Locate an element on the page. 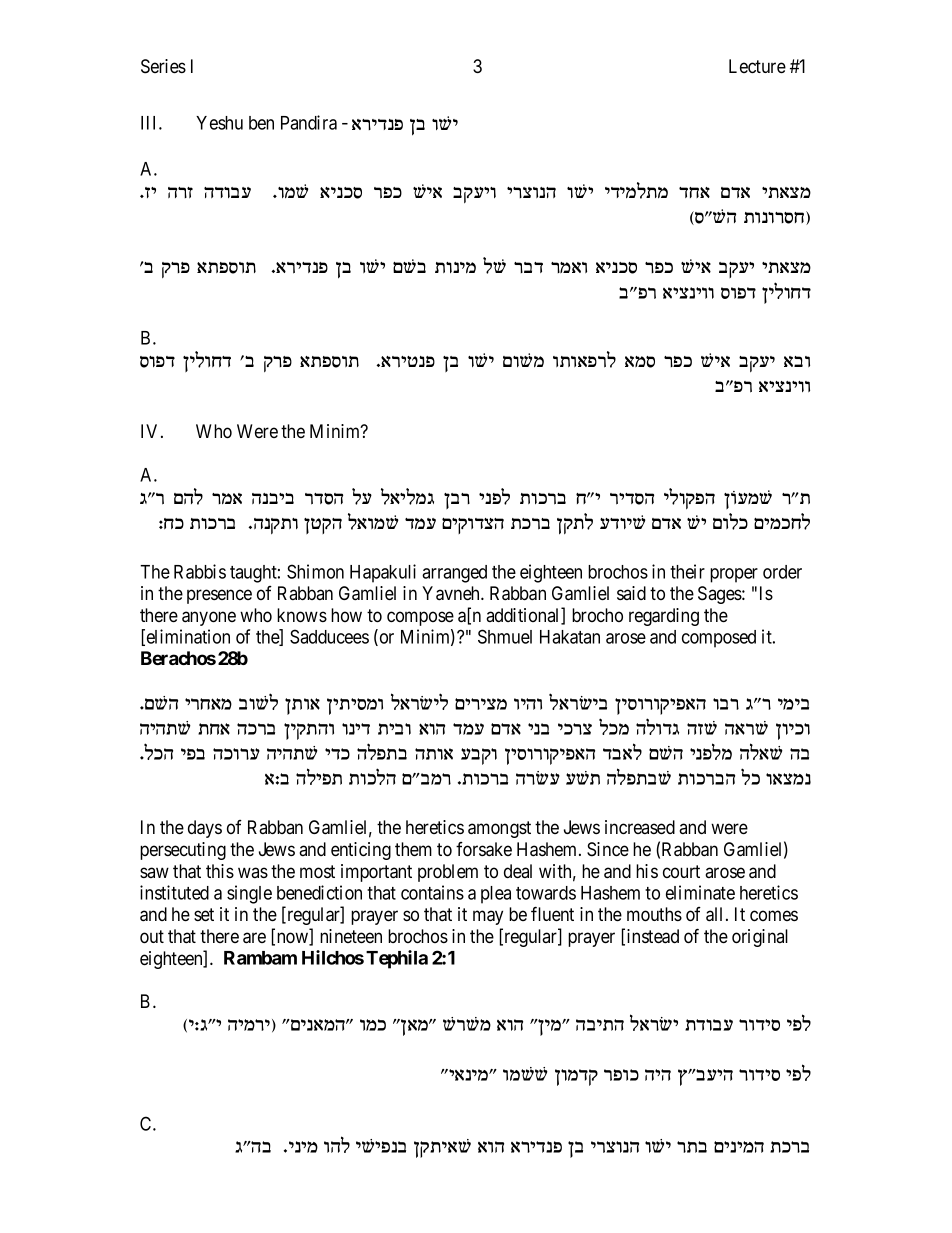 The width and height of the image is (952, 1233). eax is located at coordinates (726, 704).
